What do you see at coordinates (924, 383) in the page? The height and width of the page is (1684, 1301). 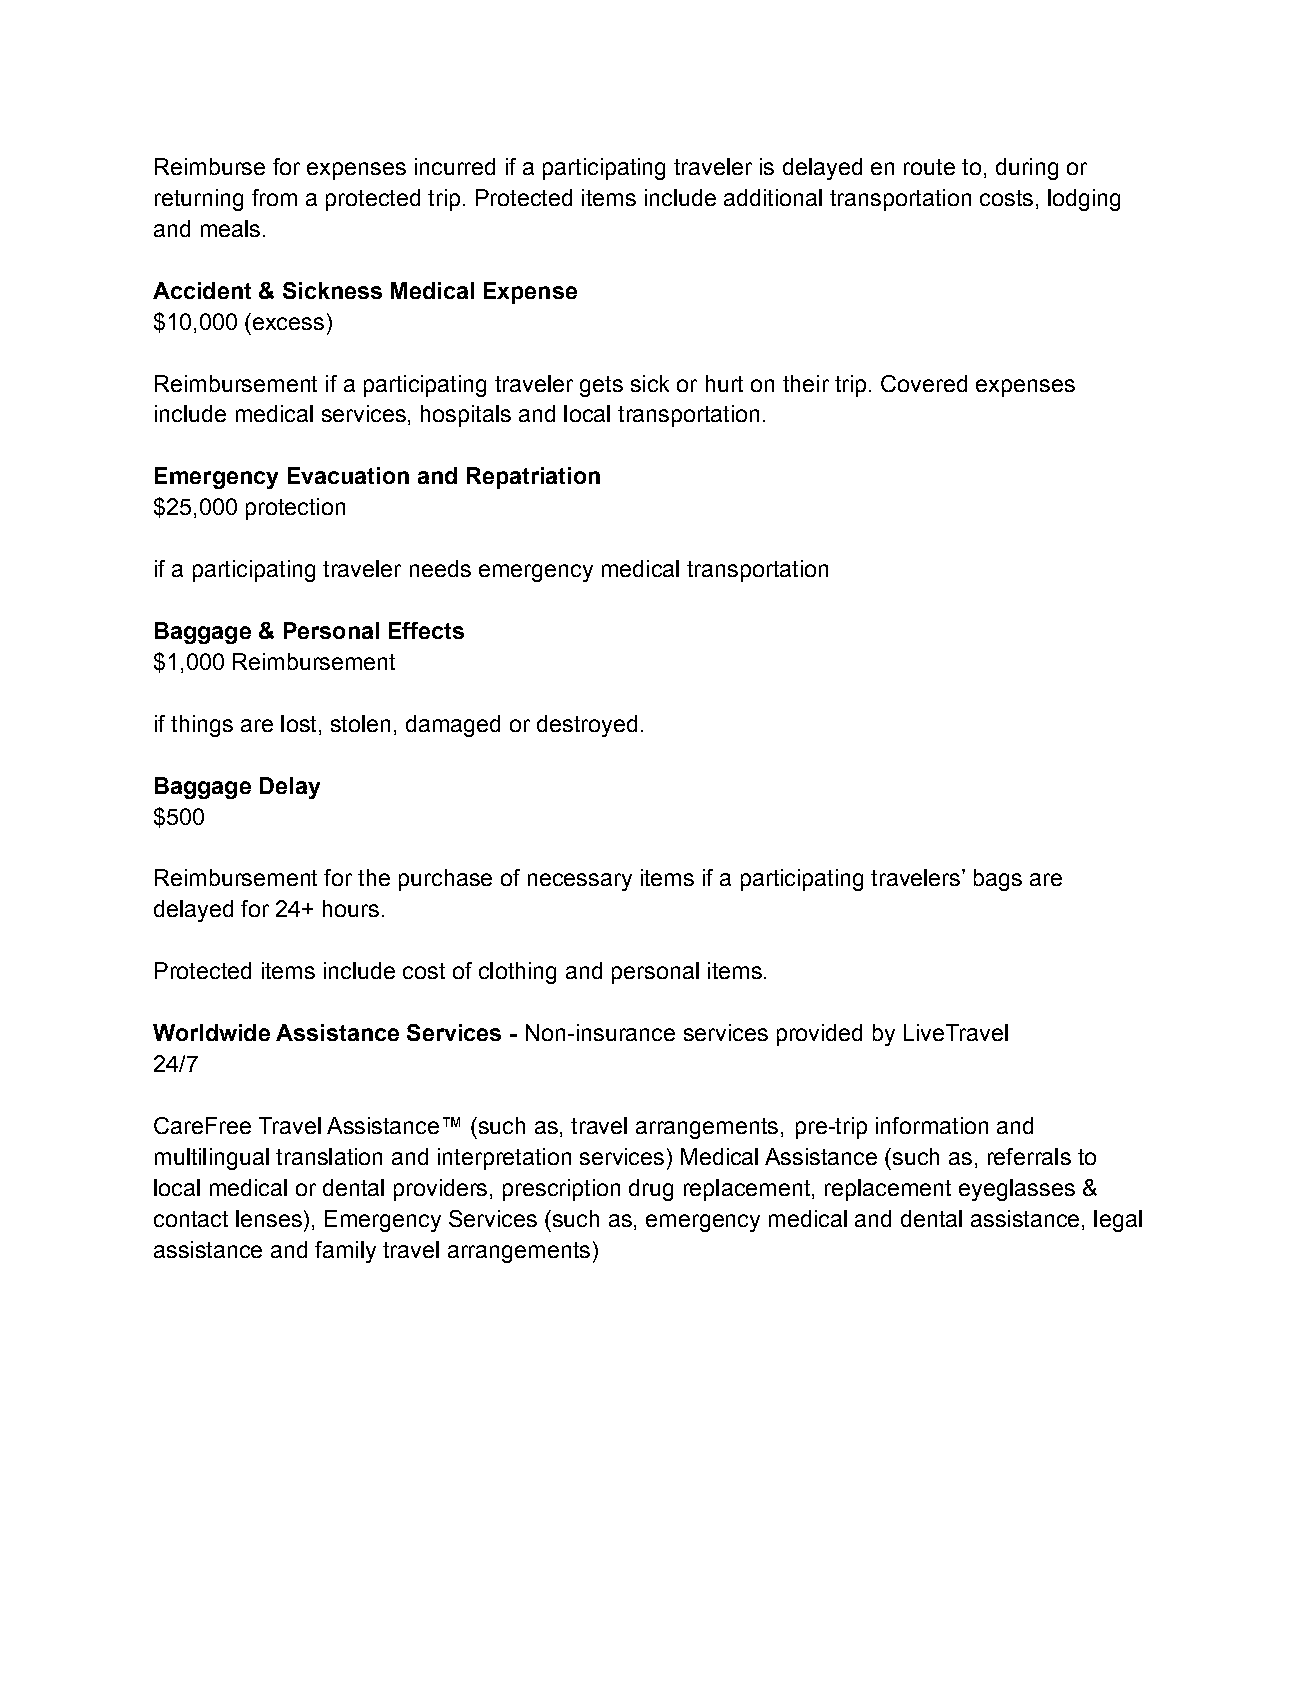 I see `Covered` at bounding box center [924, 383].
